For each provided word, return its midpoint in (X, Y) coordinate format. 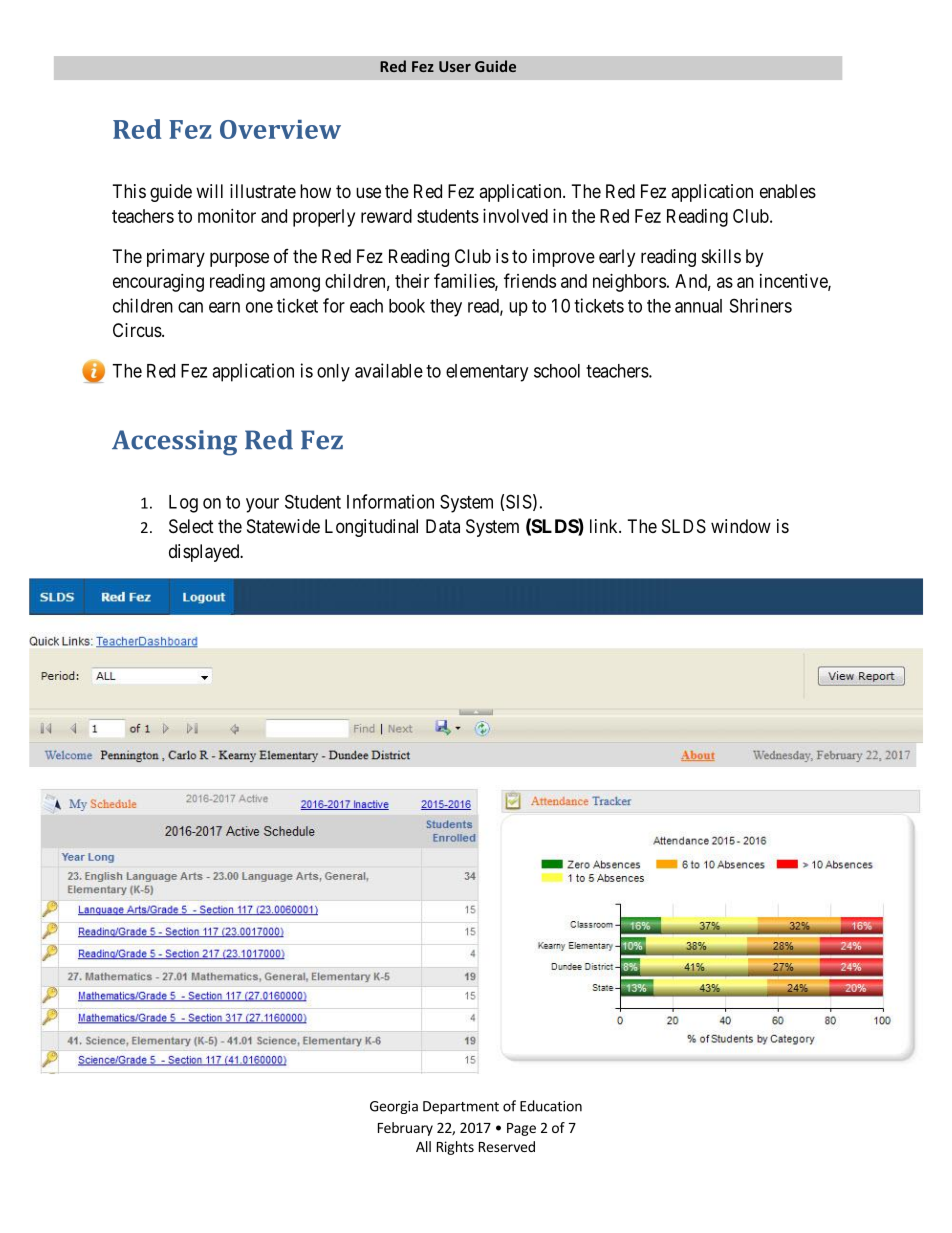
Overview (280, 129)
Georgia (394, 1107)
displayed (205, 553)
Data (443, 526)
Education (551, 1106)
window (741, 526)
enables (788, 191)
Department (461, 1107)
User (455, 66)
